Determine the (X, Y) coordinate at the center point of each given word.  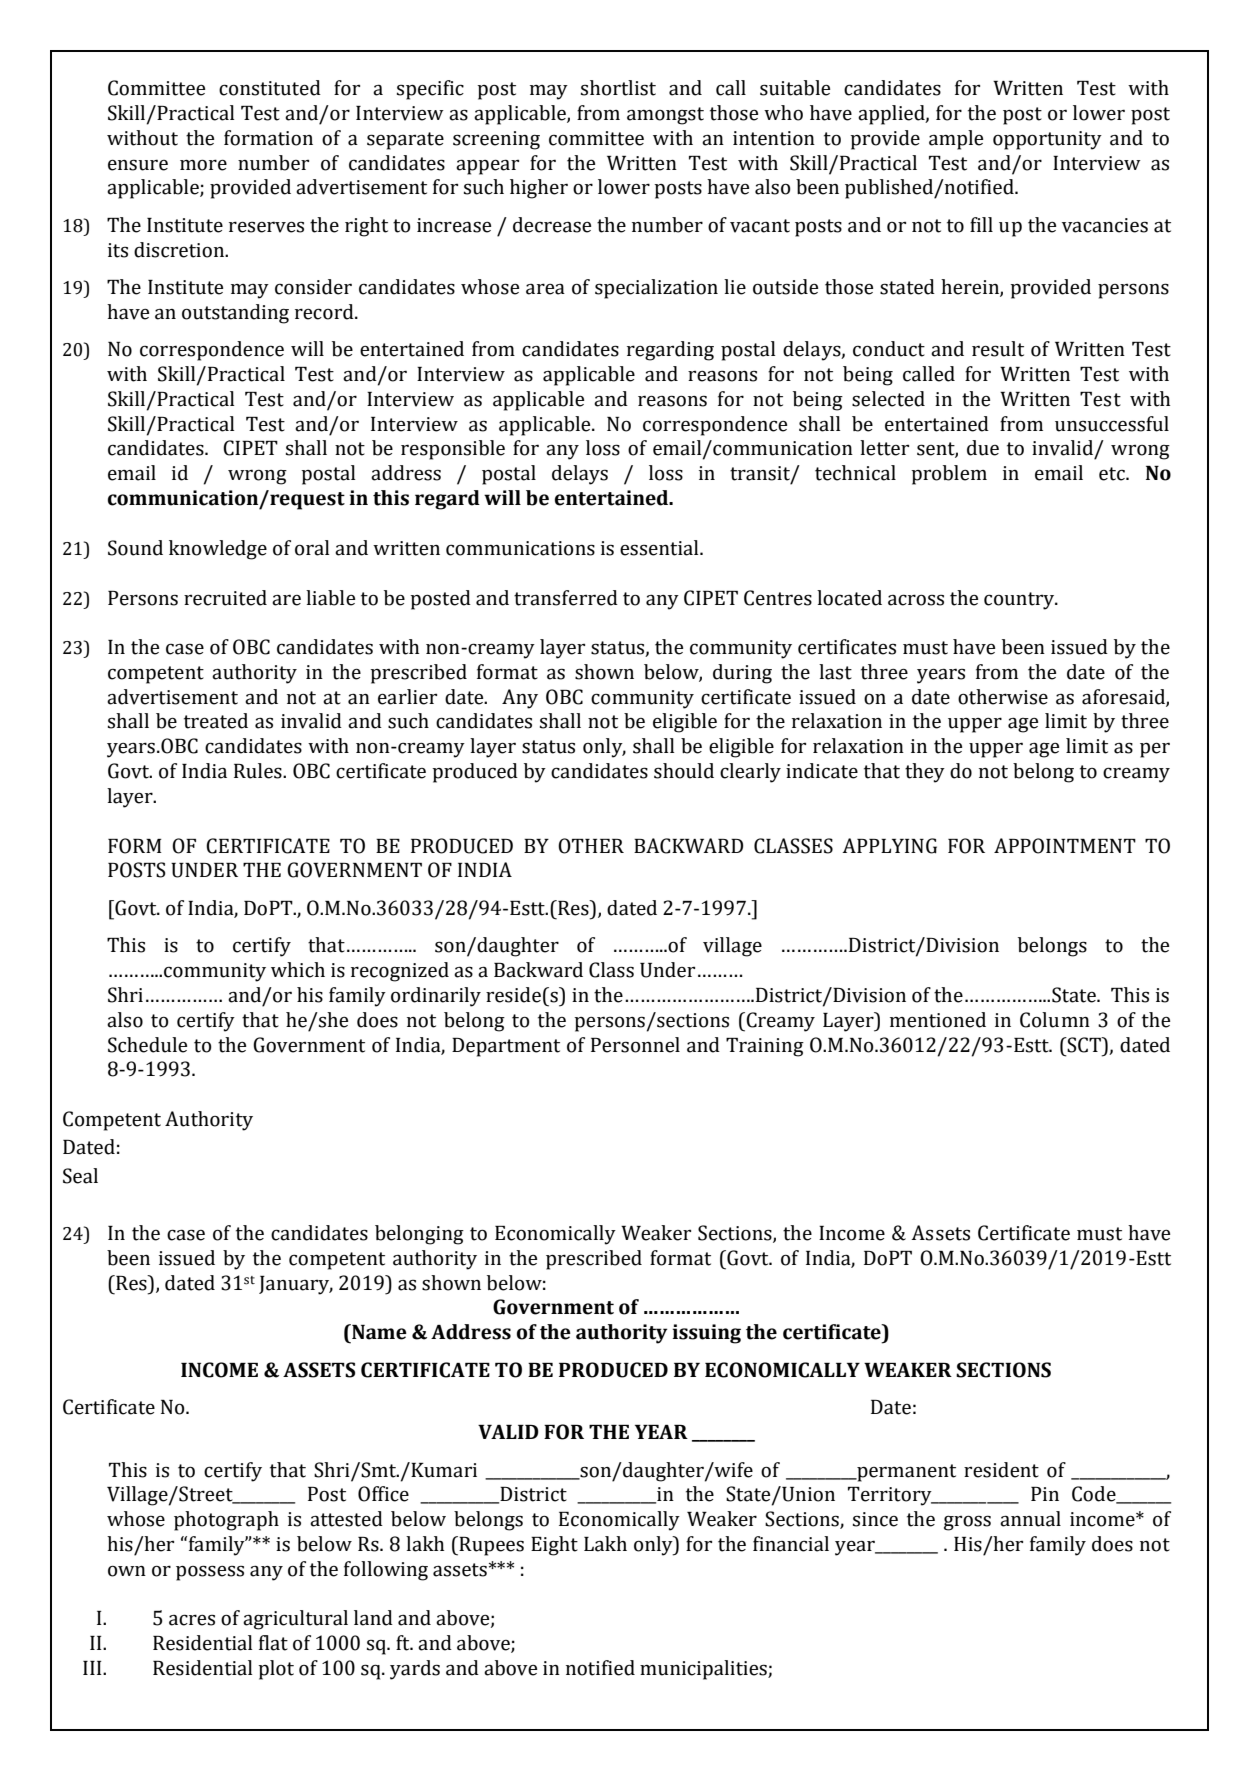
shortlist (618, 88)
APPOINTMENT (1065, 846)
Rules (259, 771)
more (203, 165)
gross (967, 1523)
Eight (554, 1546)
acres (192, 1620)
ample (956, 140)
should (684, 771)
